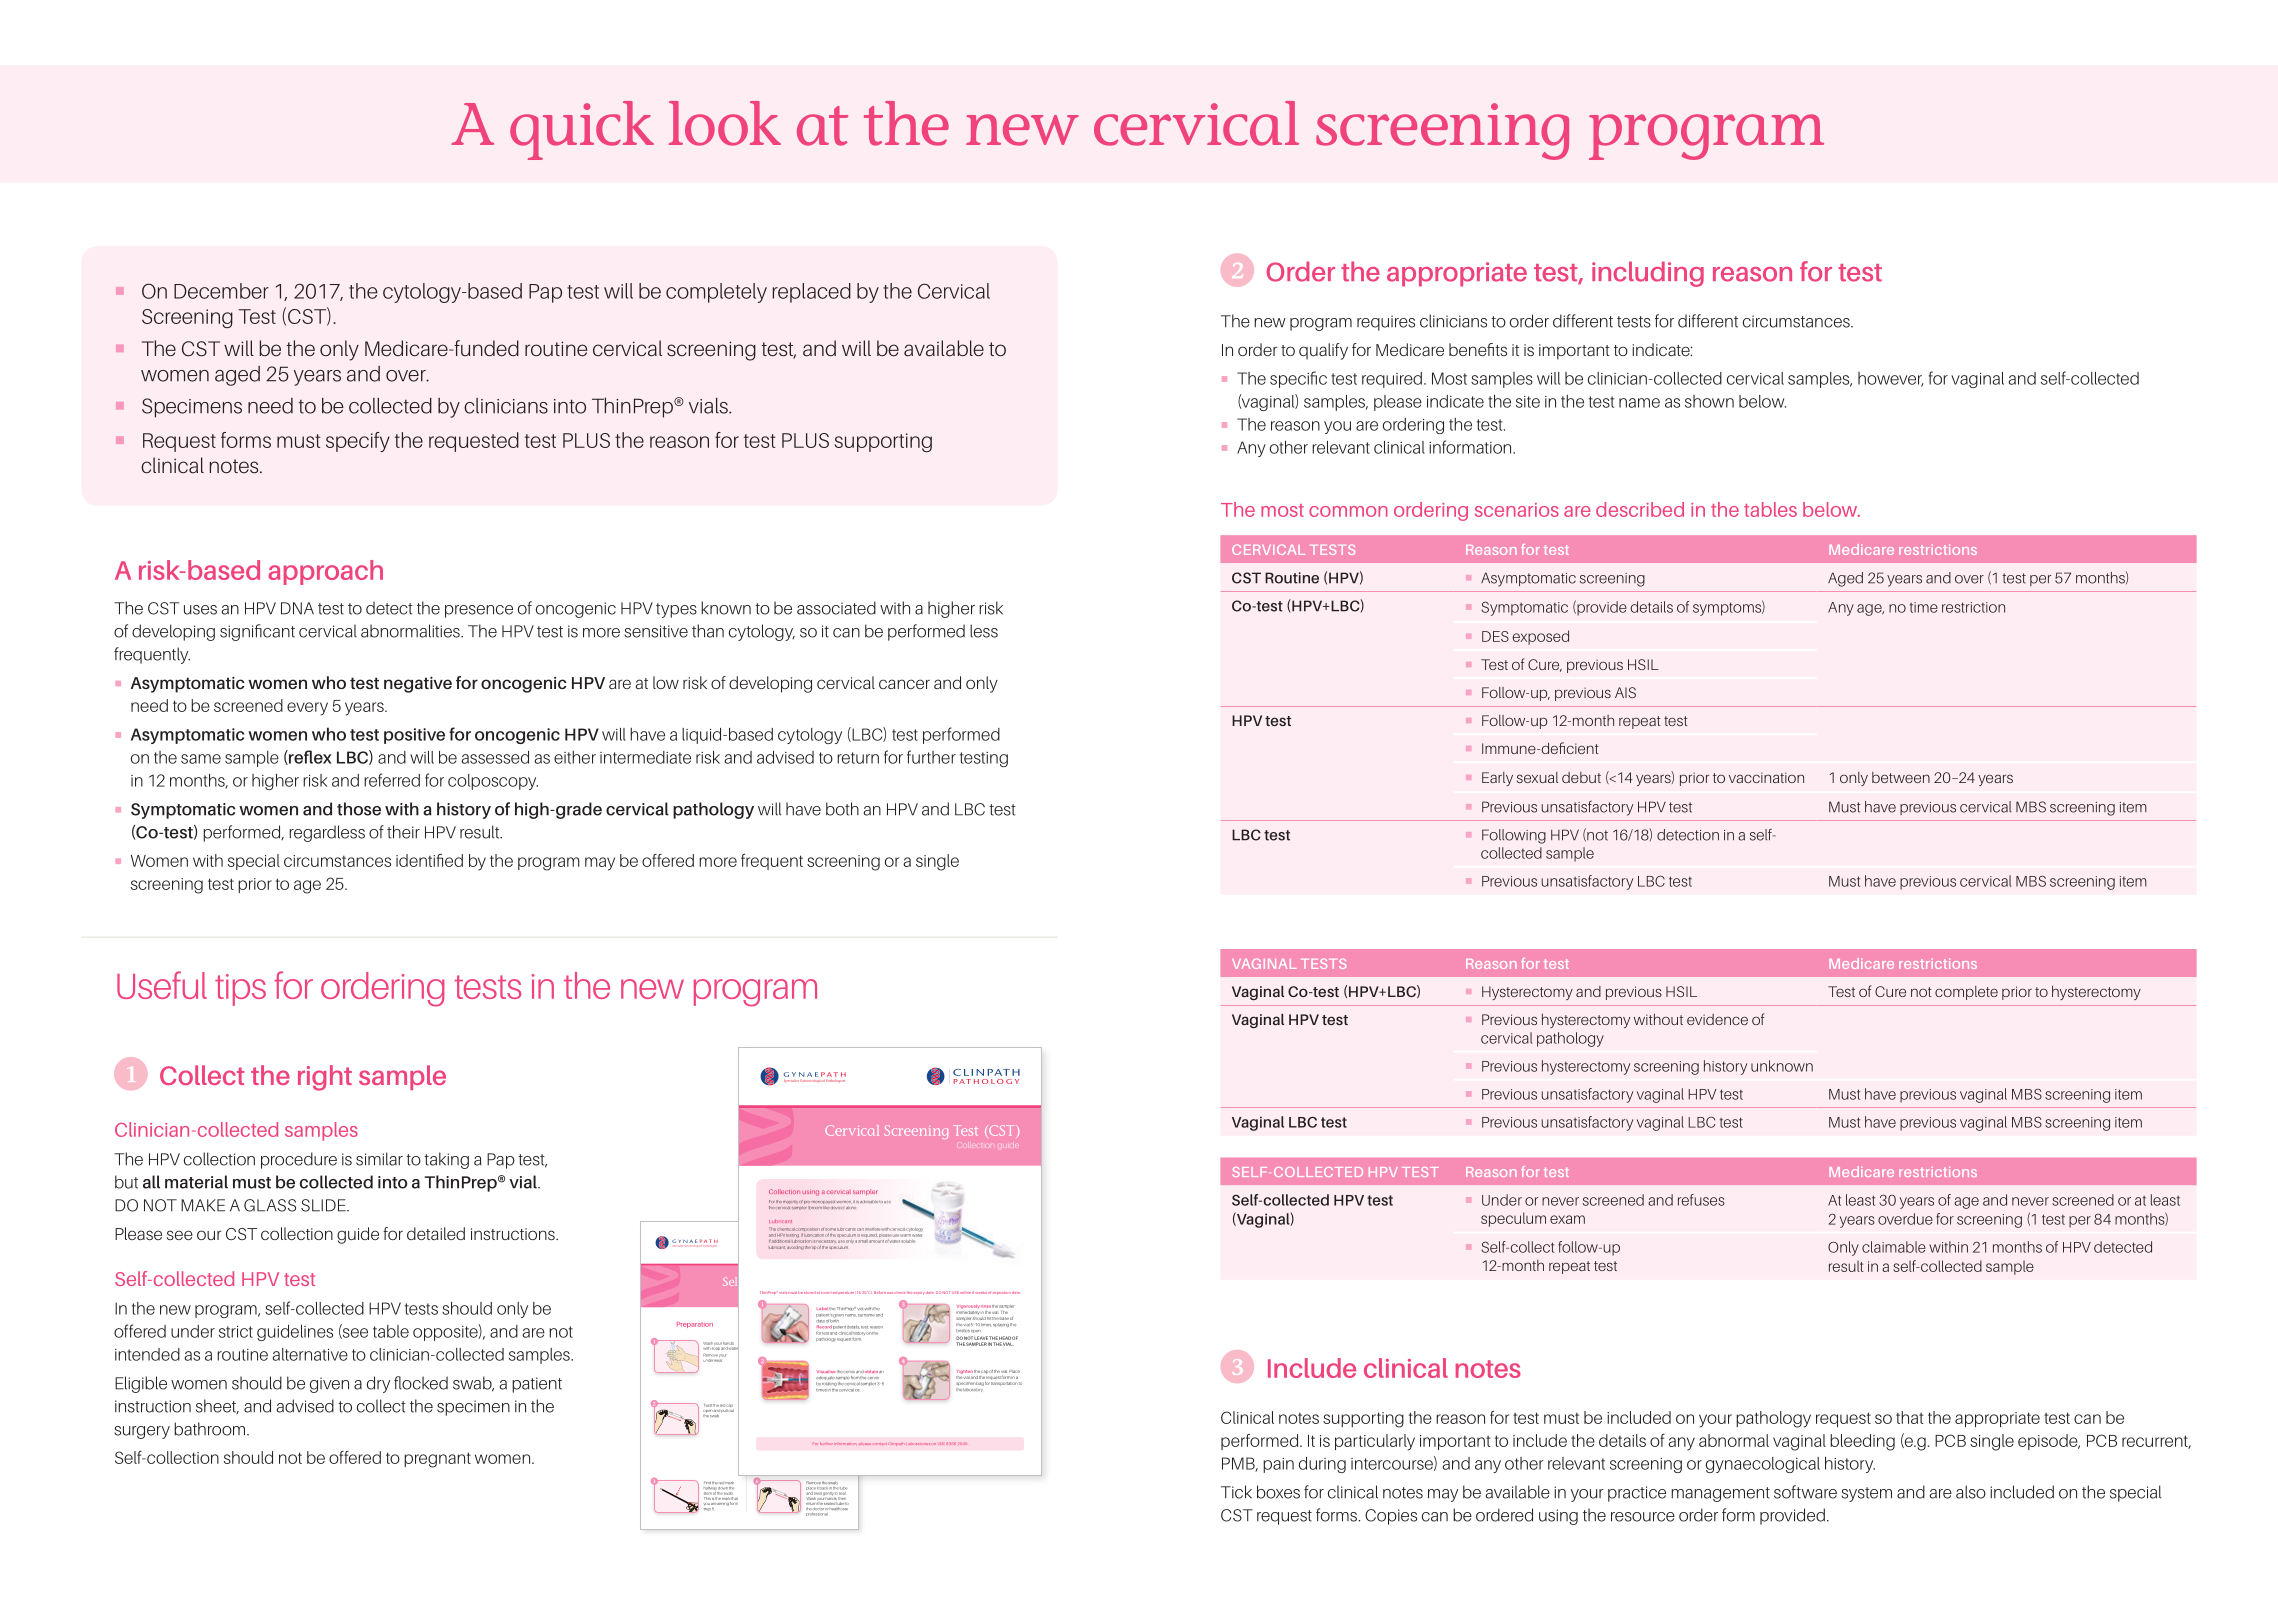  I want to click on exposed, so click(1540, 637).
